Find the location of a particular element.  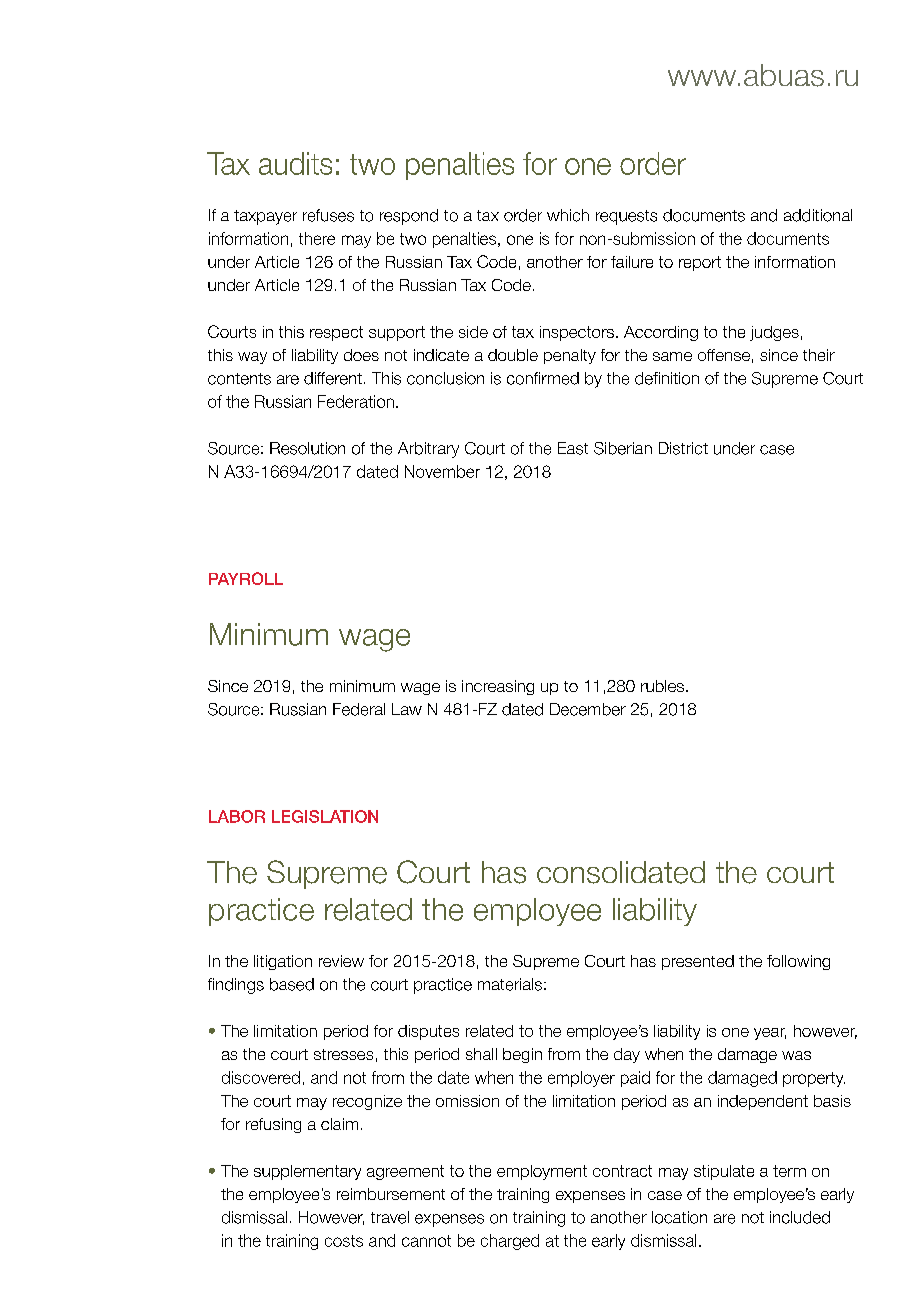

following is located at coordinates (798, 962).
